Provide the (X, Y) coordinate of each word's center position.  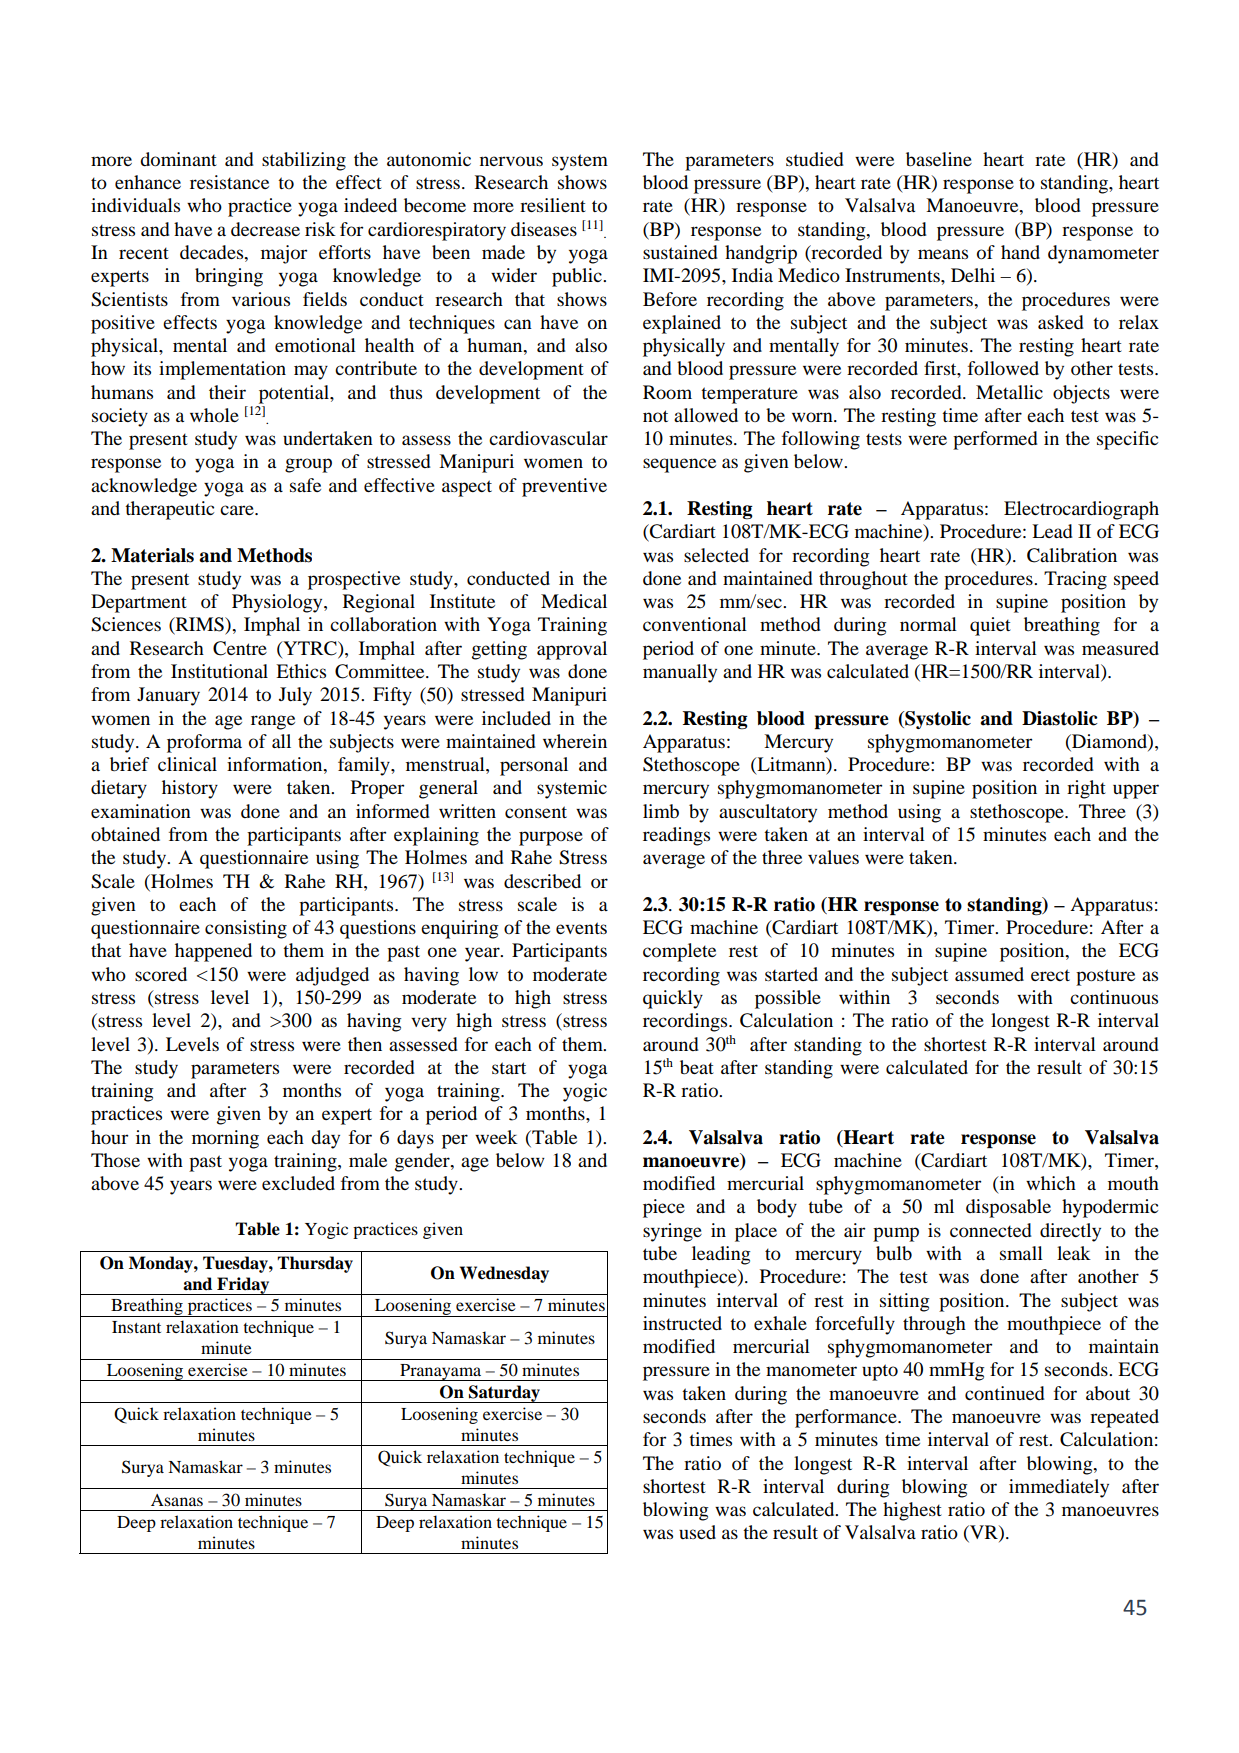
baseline (939, 159)
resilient (553, 205)
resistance (229, 182)
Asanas (177, 1500)
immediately (1059, 1488)
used (697, 1532)
